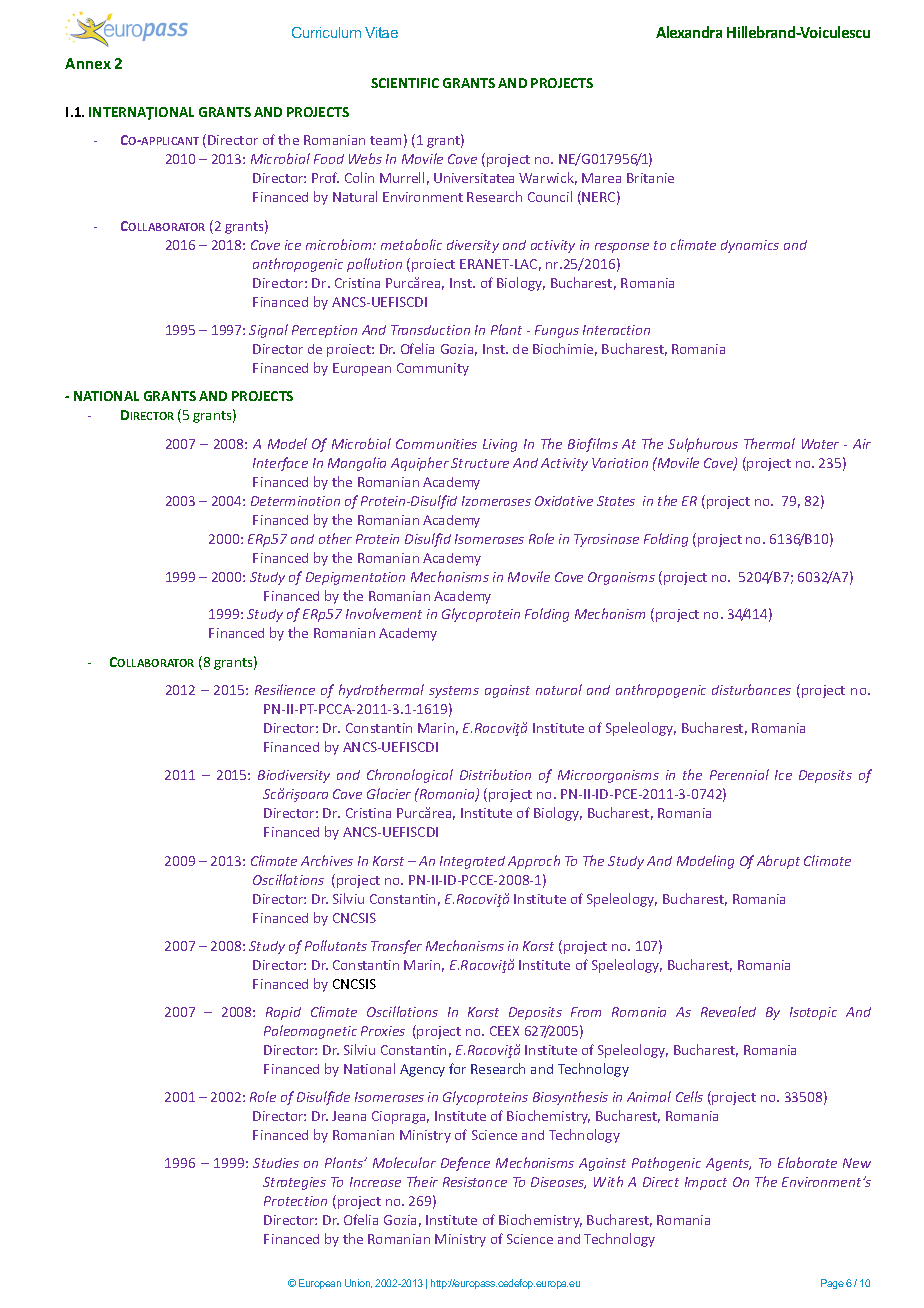 The height and width of the screenshot is (1308, 924). I want to click on Annex, so click(88, 63).
